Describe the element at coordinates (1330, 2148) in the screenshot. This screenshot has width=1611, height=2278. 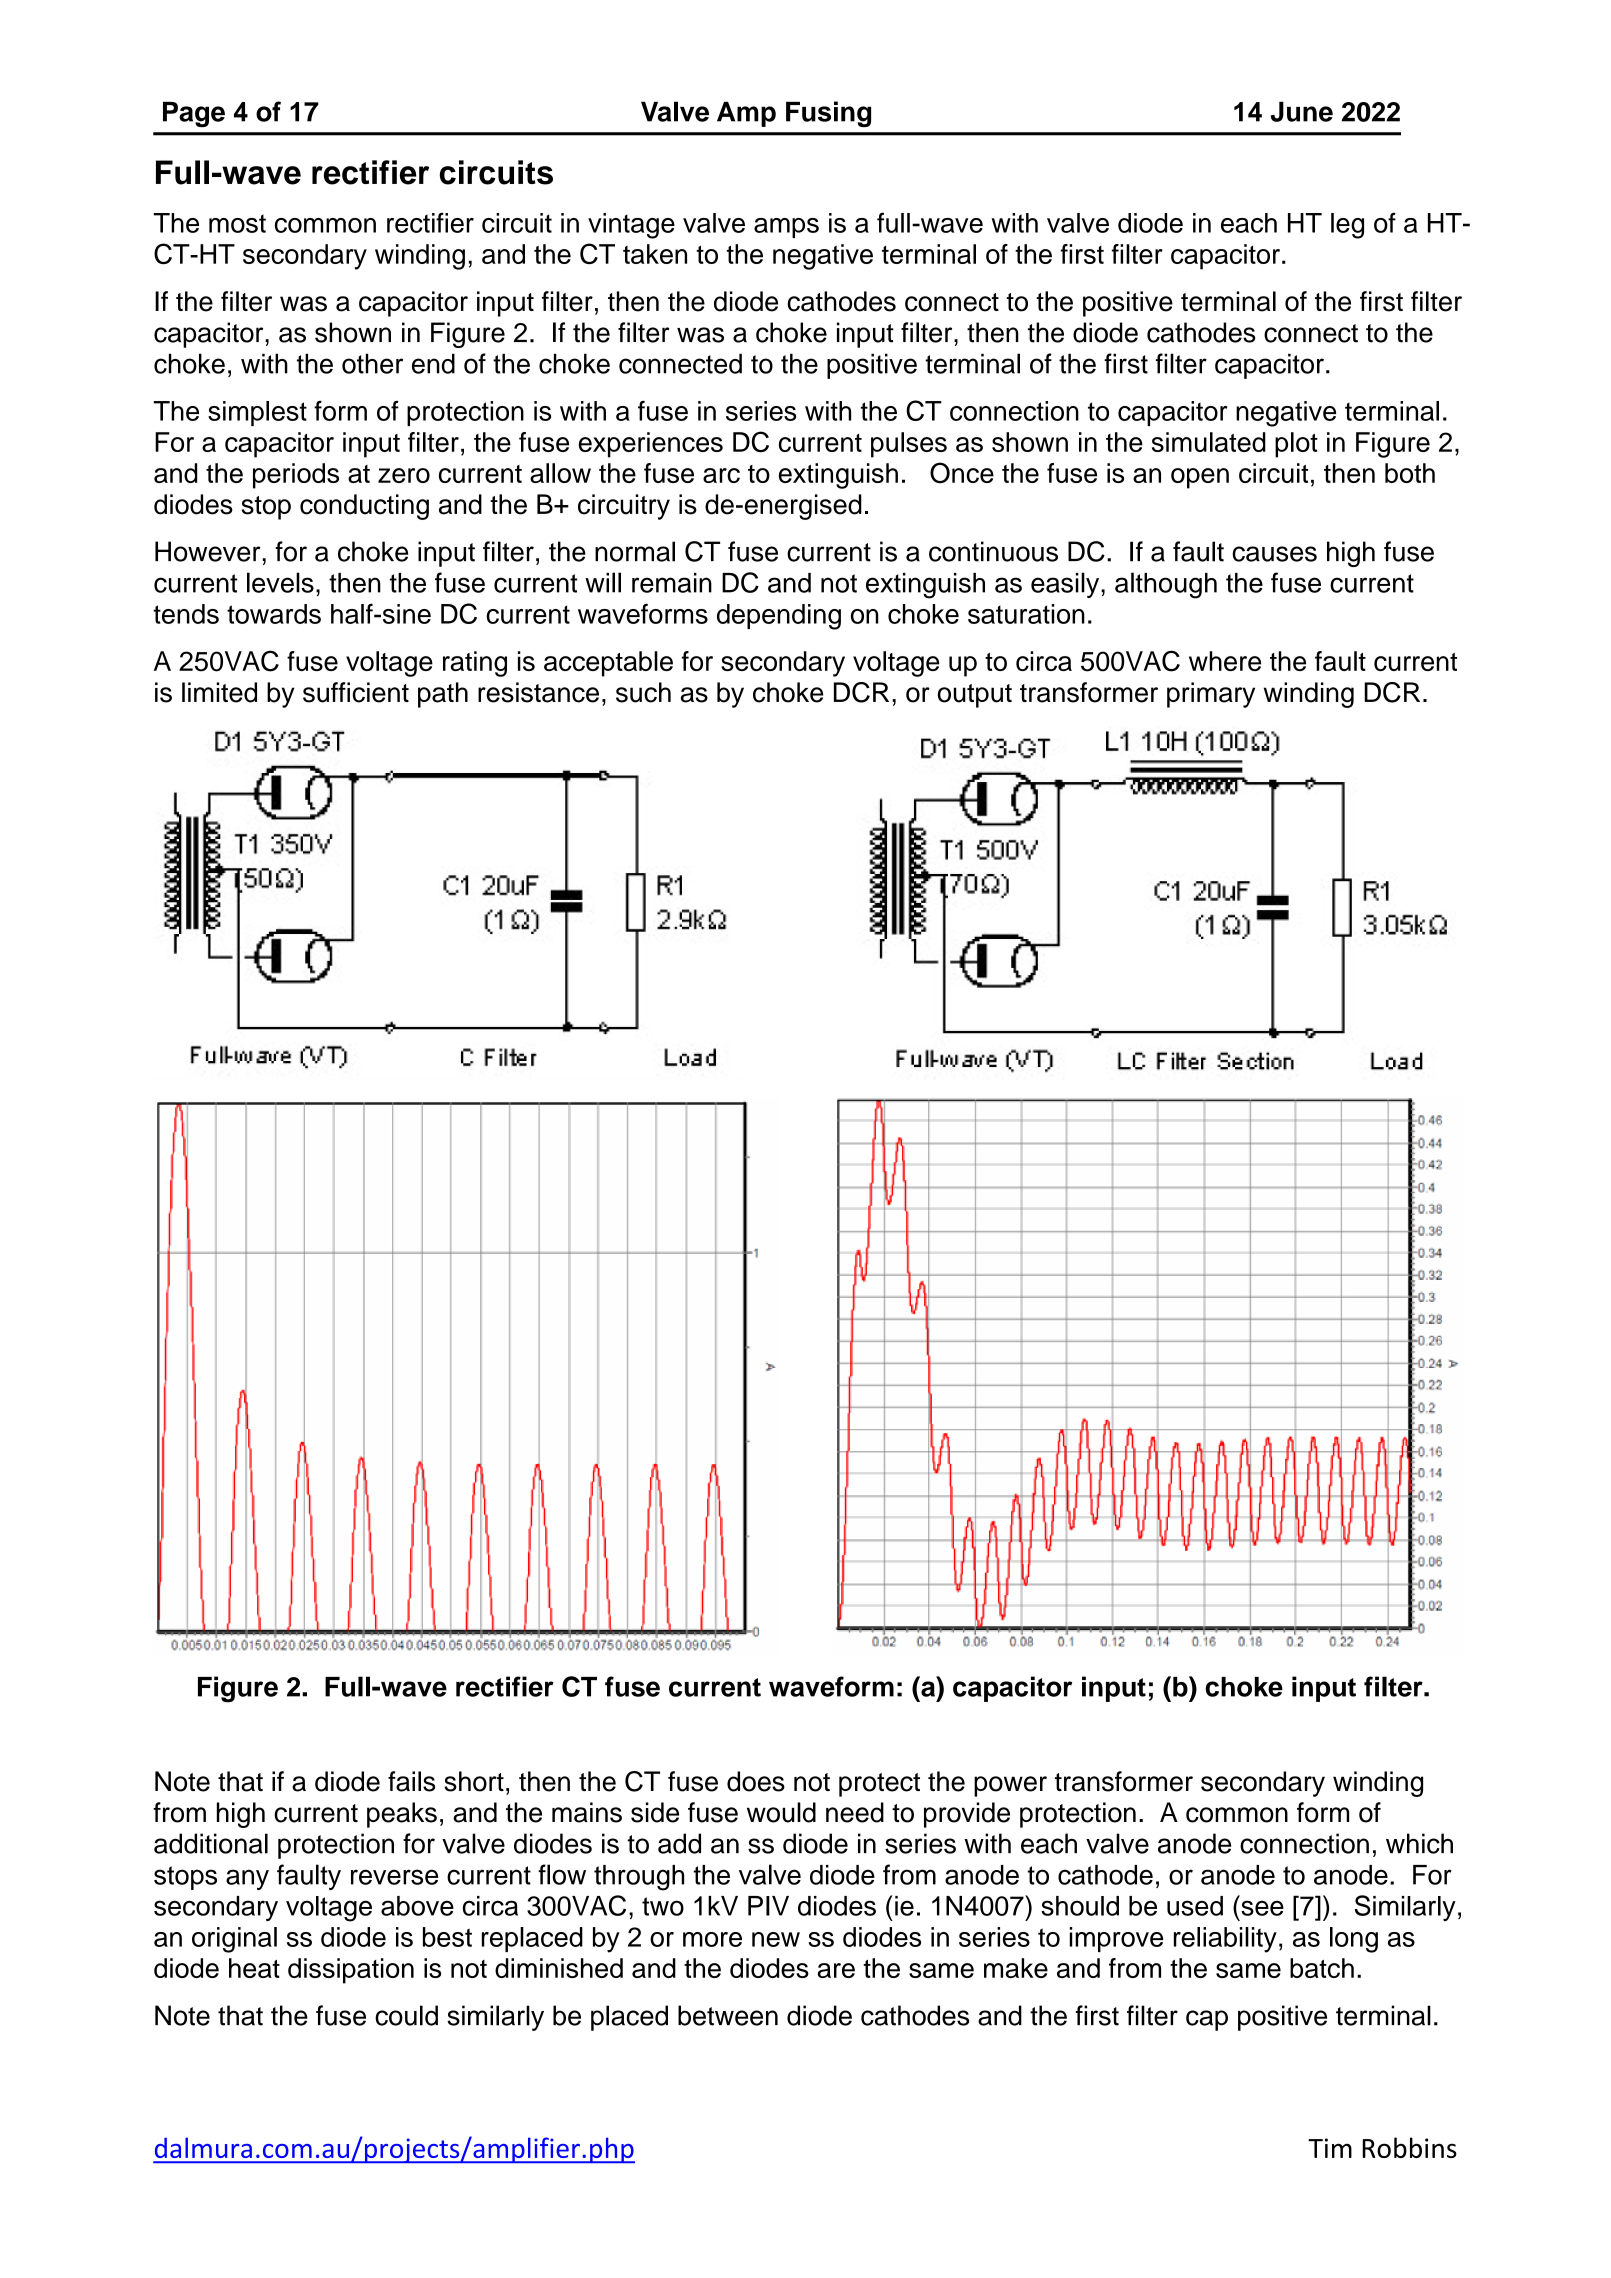
I see `Tim` at that location.
